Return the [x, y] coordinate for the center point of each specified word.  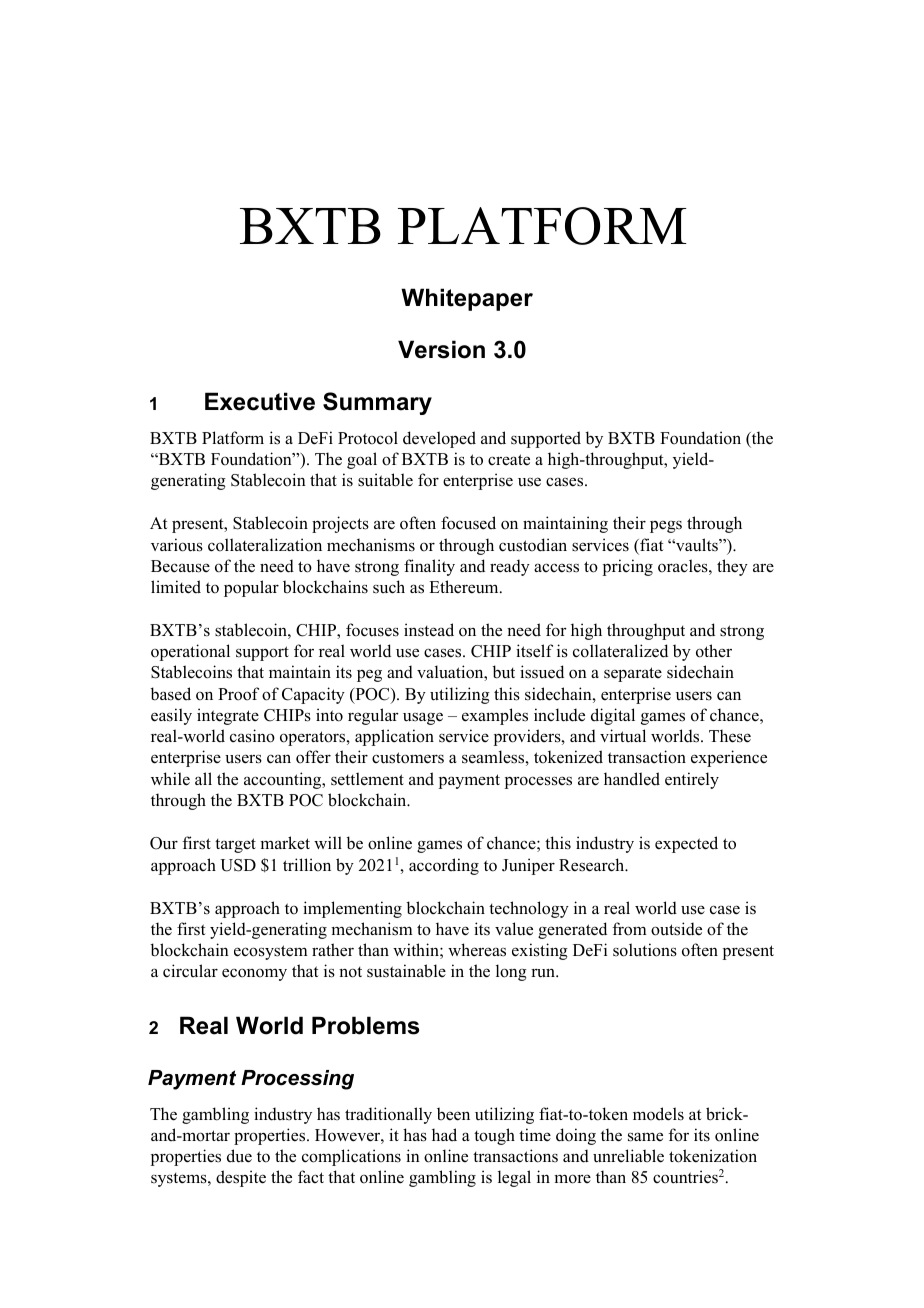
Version [441, 349]
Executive [260, 401]
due [239, 1156]
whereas [477, 950]
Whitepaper [467, 299]
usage [423, 718]
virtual [623, 736]
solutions [645, 950]
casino [252, 736]
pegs [666, 527]
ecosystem [271, 952]
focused [468, 523]
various [177, 545]
